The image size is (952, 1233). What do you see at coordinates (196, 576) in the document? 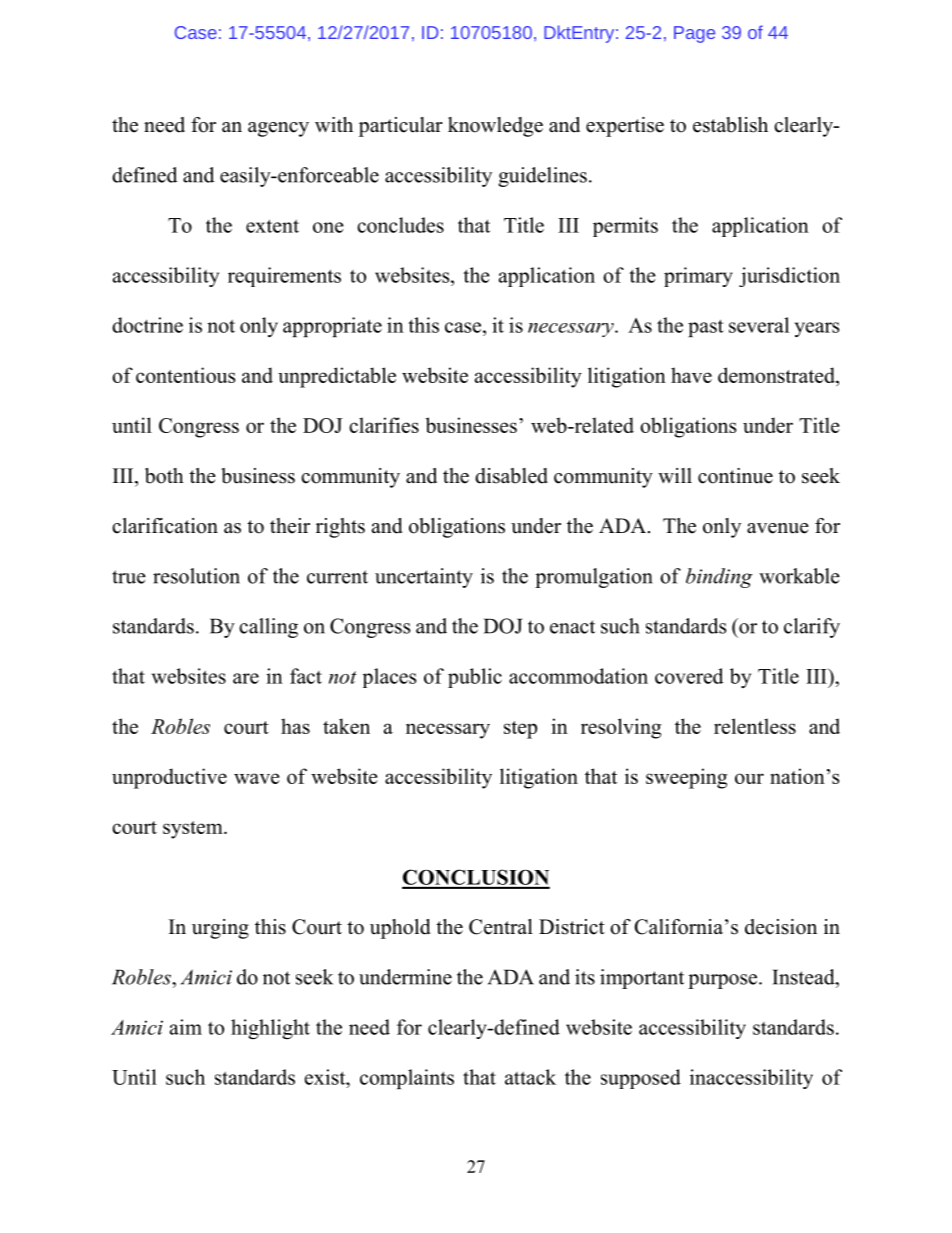
I see `resolution` at bounding box center [196, 576].
